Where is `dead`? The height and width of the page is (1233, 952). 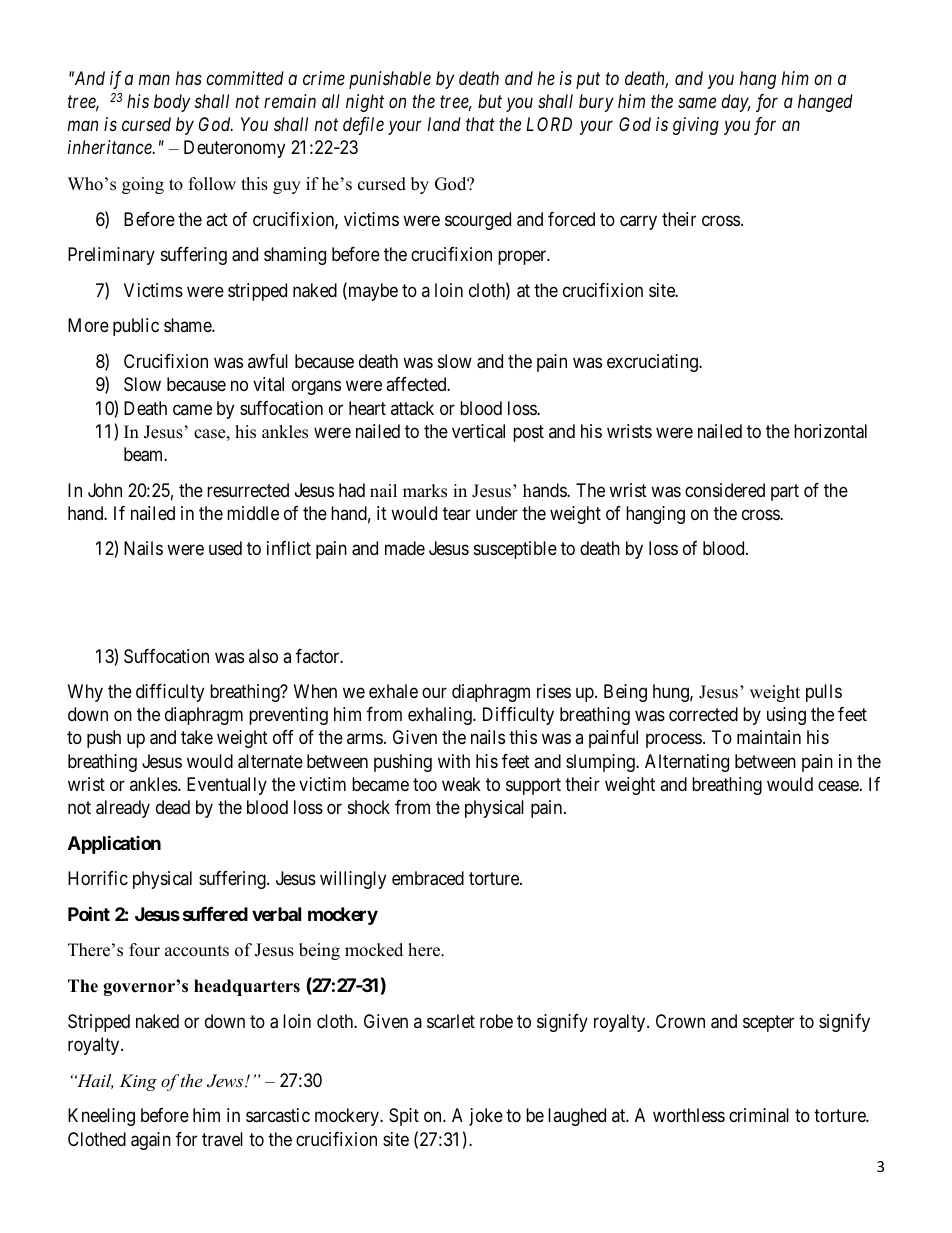
dead is located at coordinates (173, 807).
